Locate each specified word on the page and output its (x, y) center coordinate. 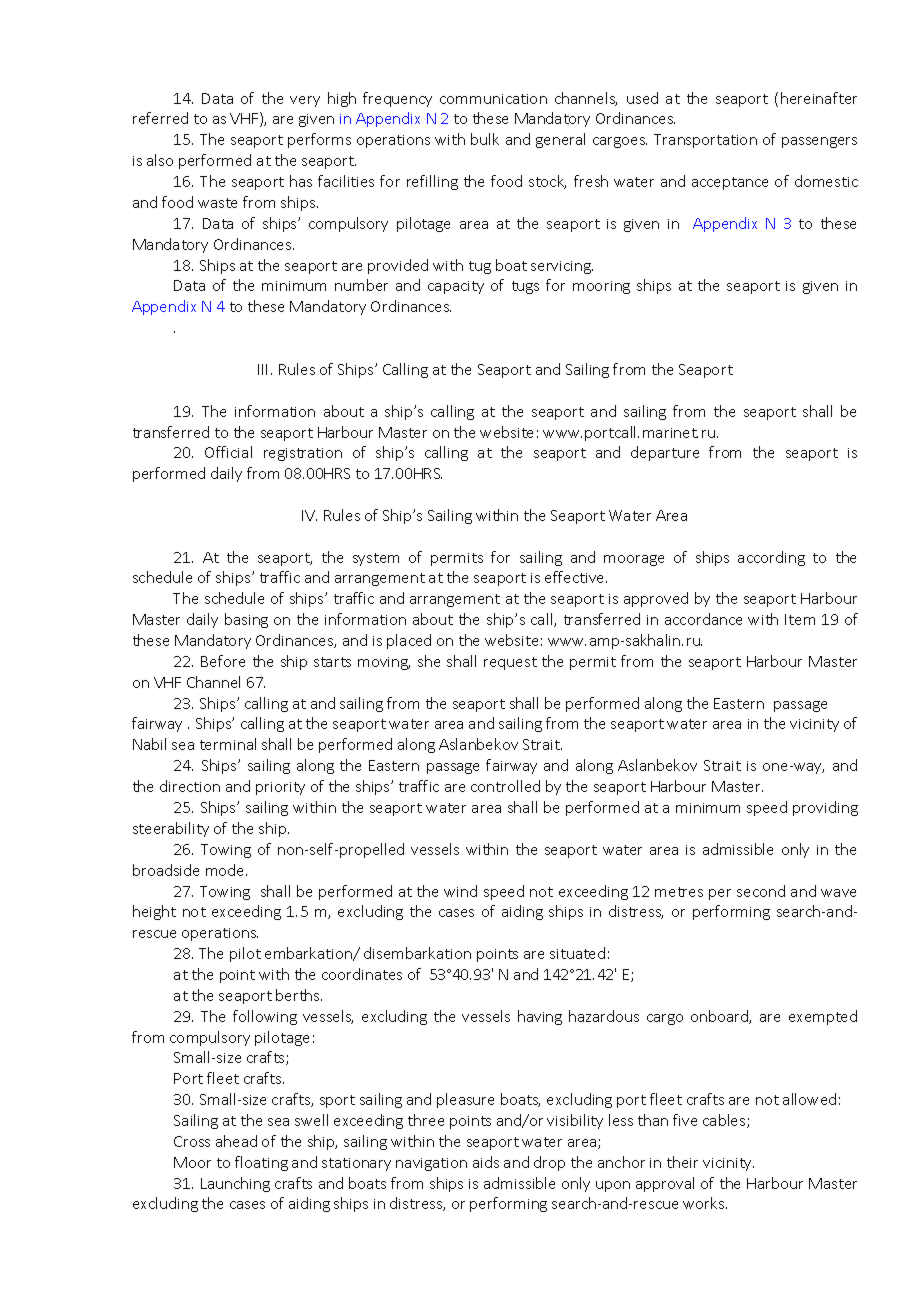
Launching (235, 1184)
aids (486, 1162)
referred (160, 118)
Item (800, 619)
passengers (819, 142)
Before (223, 661)
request (510, 663)
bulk (485, 139)
